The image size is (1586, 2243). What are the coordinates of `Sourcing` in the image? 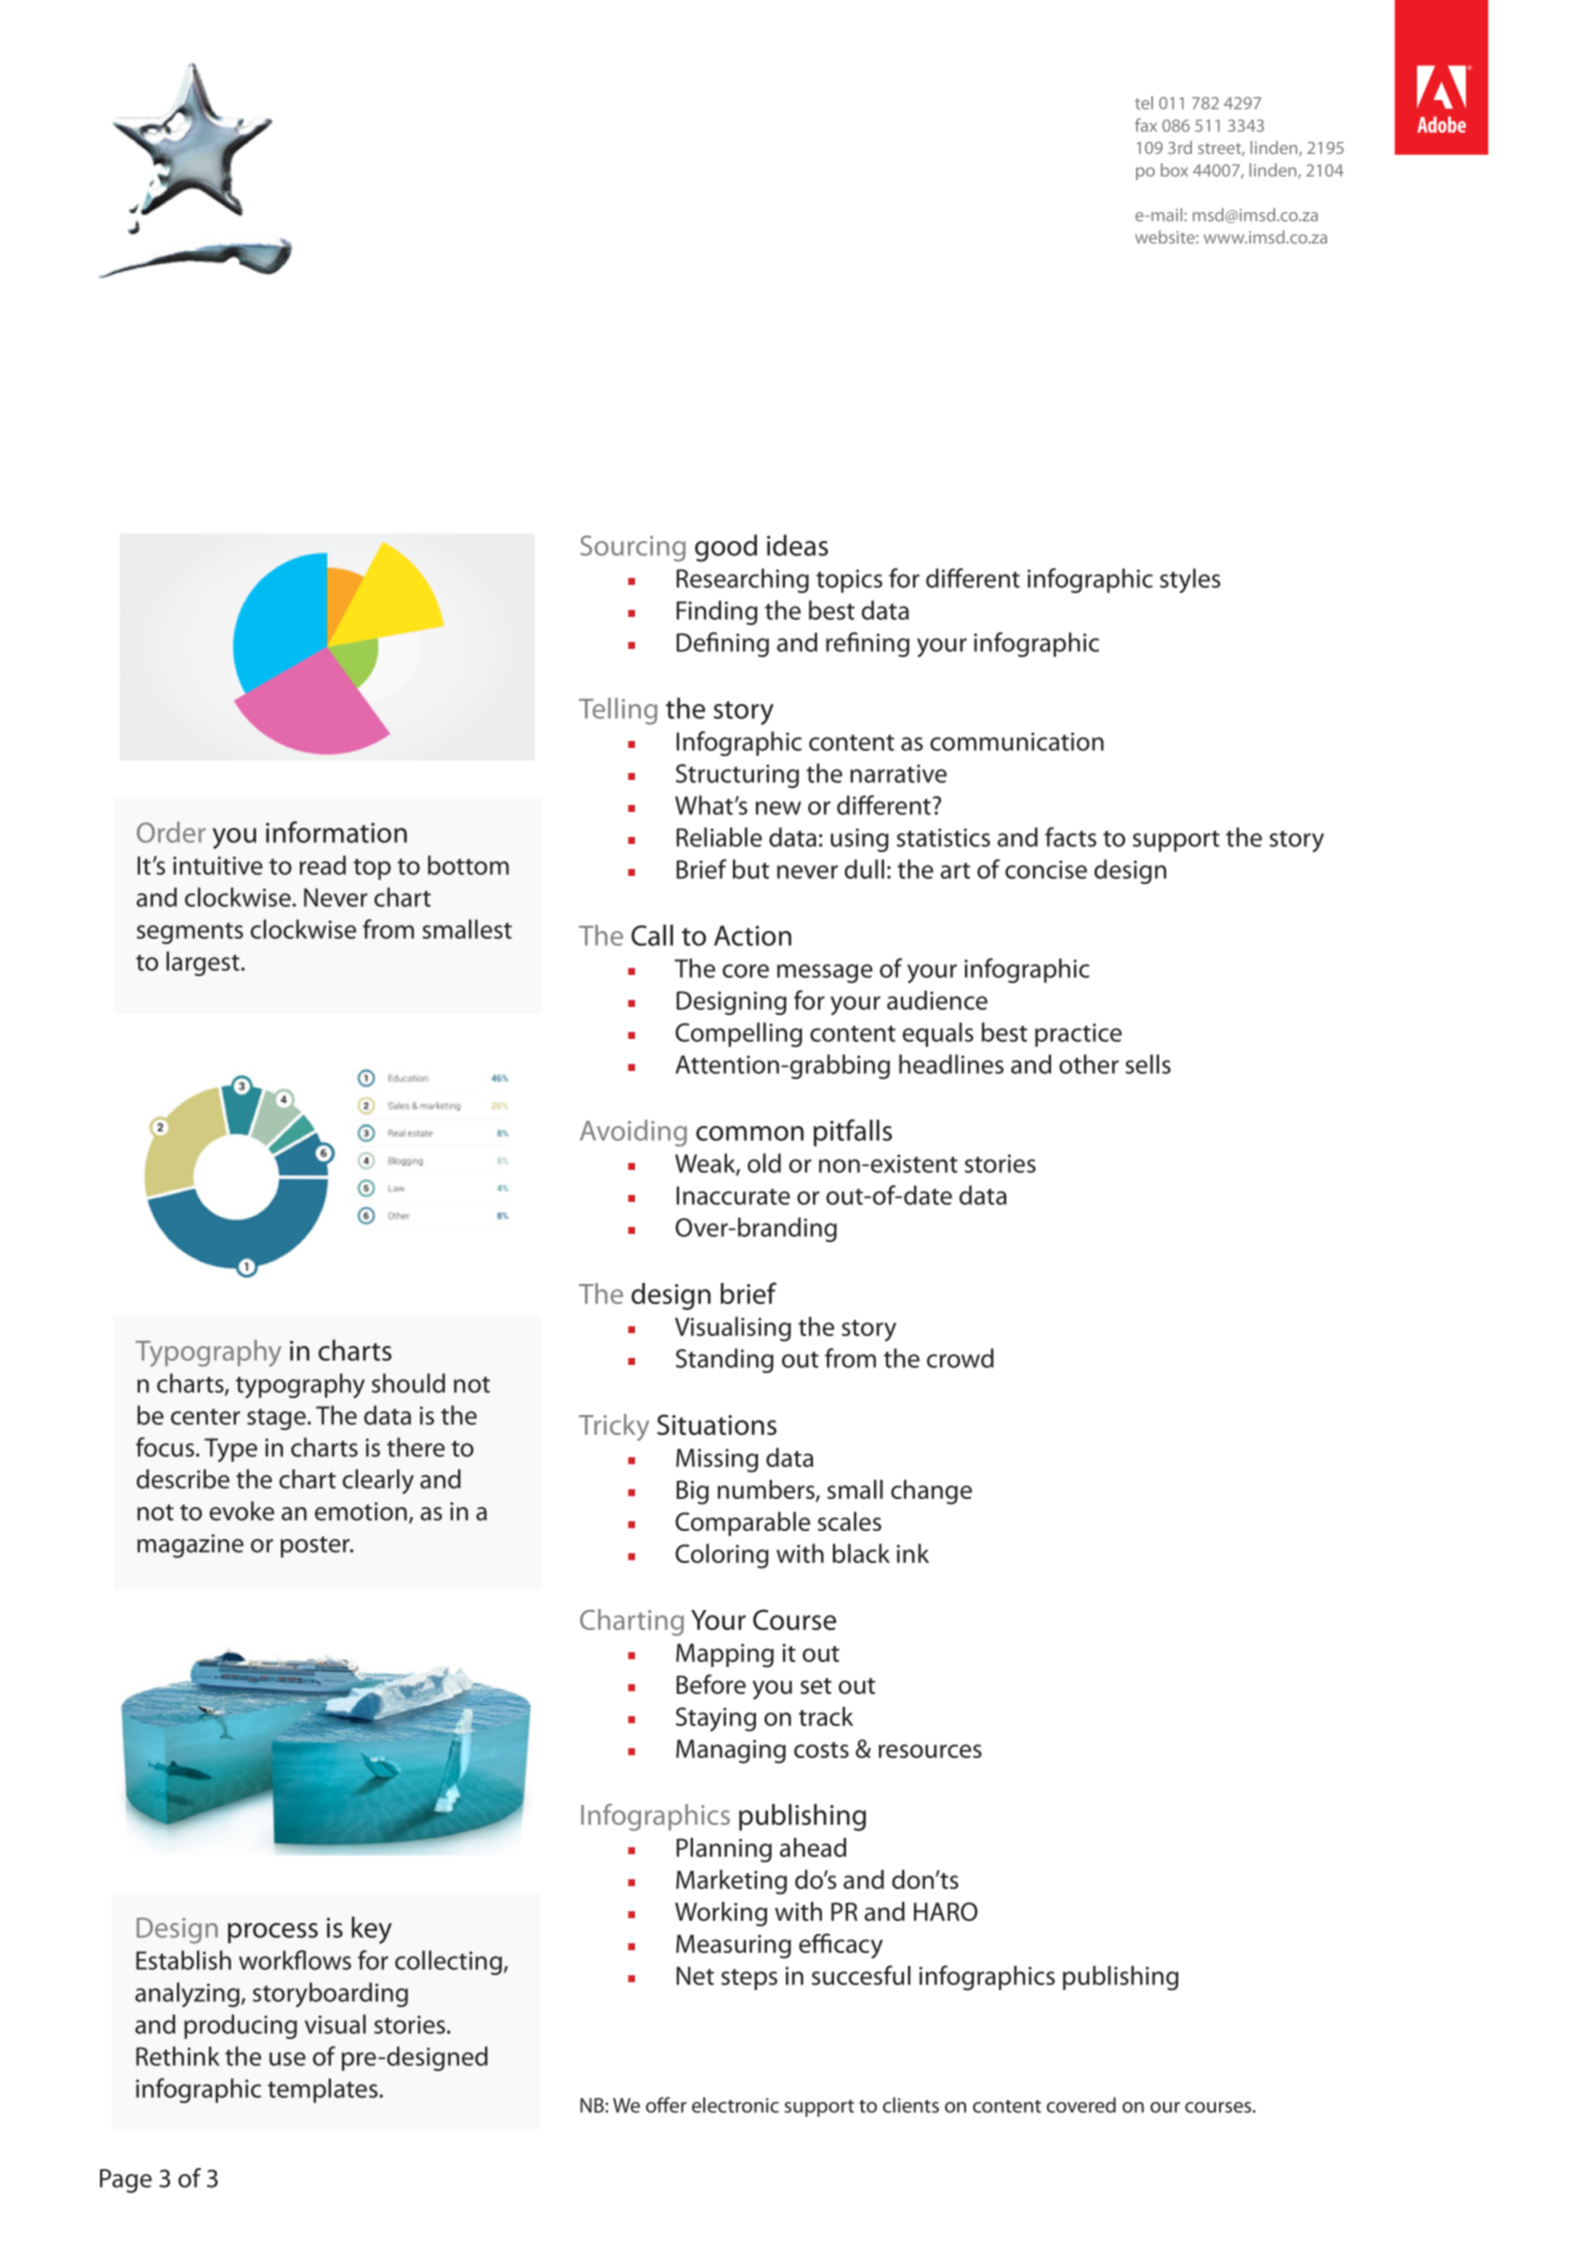 It's located at (633, 548).
